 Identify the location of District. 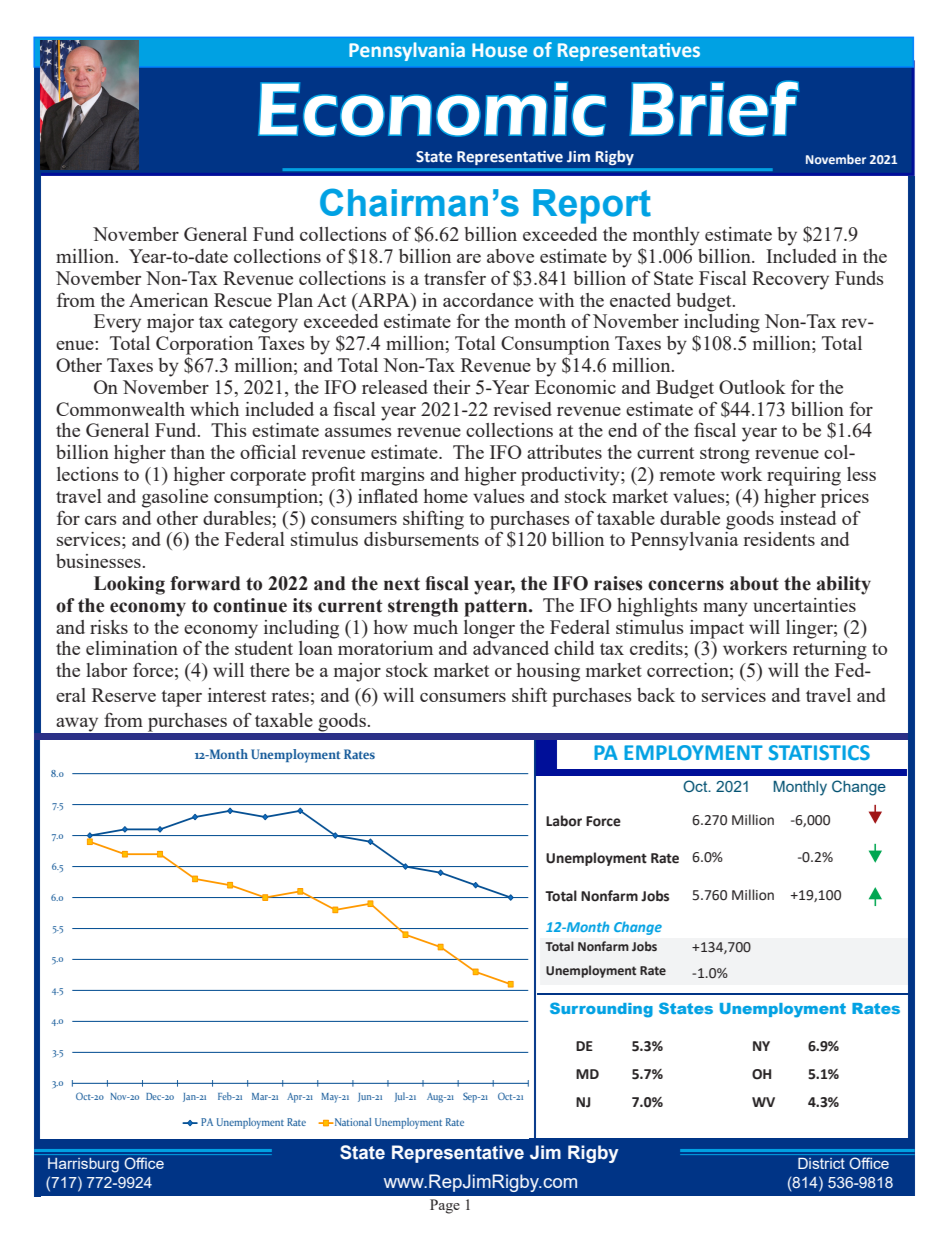
(821, 1163).
